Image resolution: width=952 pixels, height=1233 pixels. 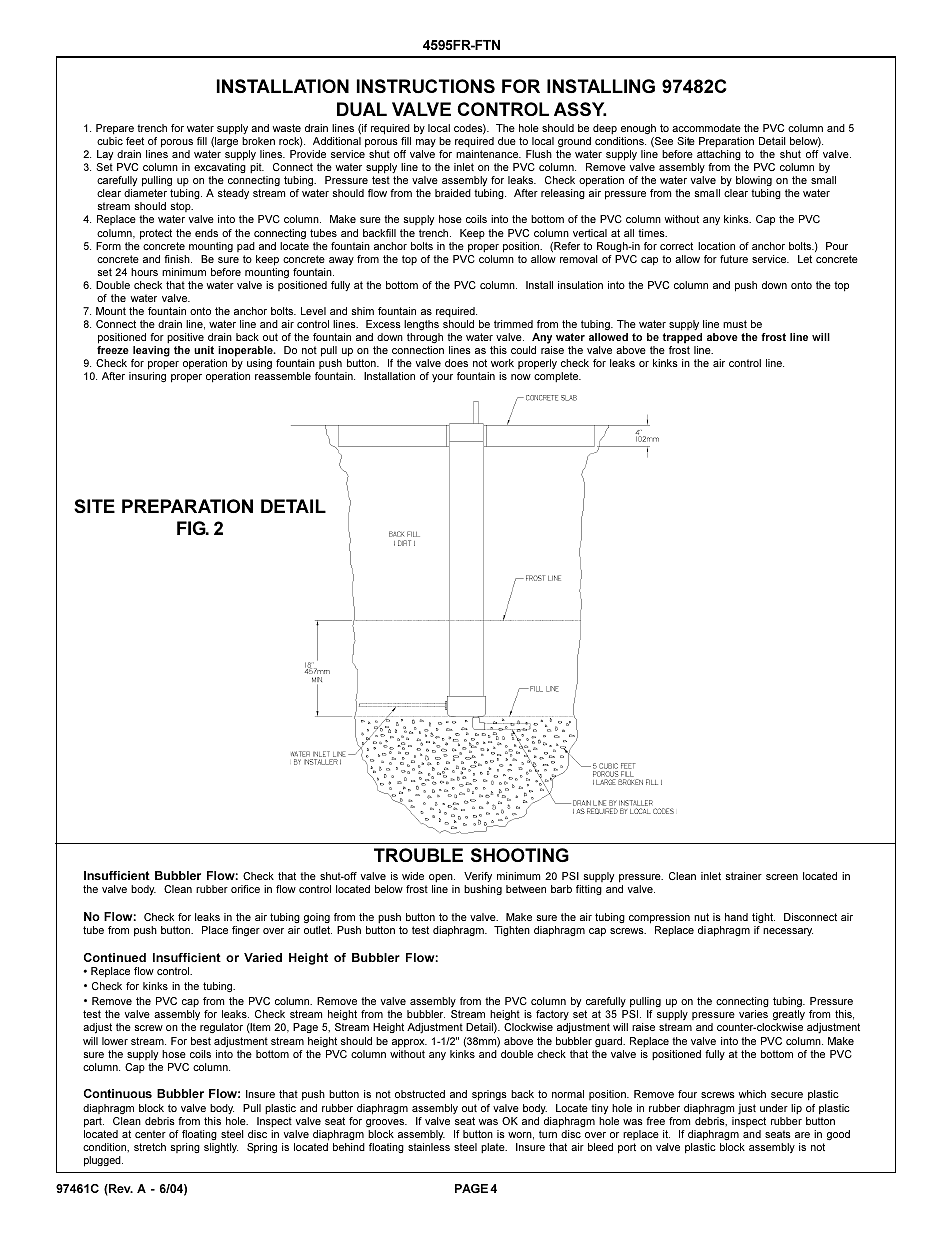 I want to click on trapped, so click(x=682, y=338).
